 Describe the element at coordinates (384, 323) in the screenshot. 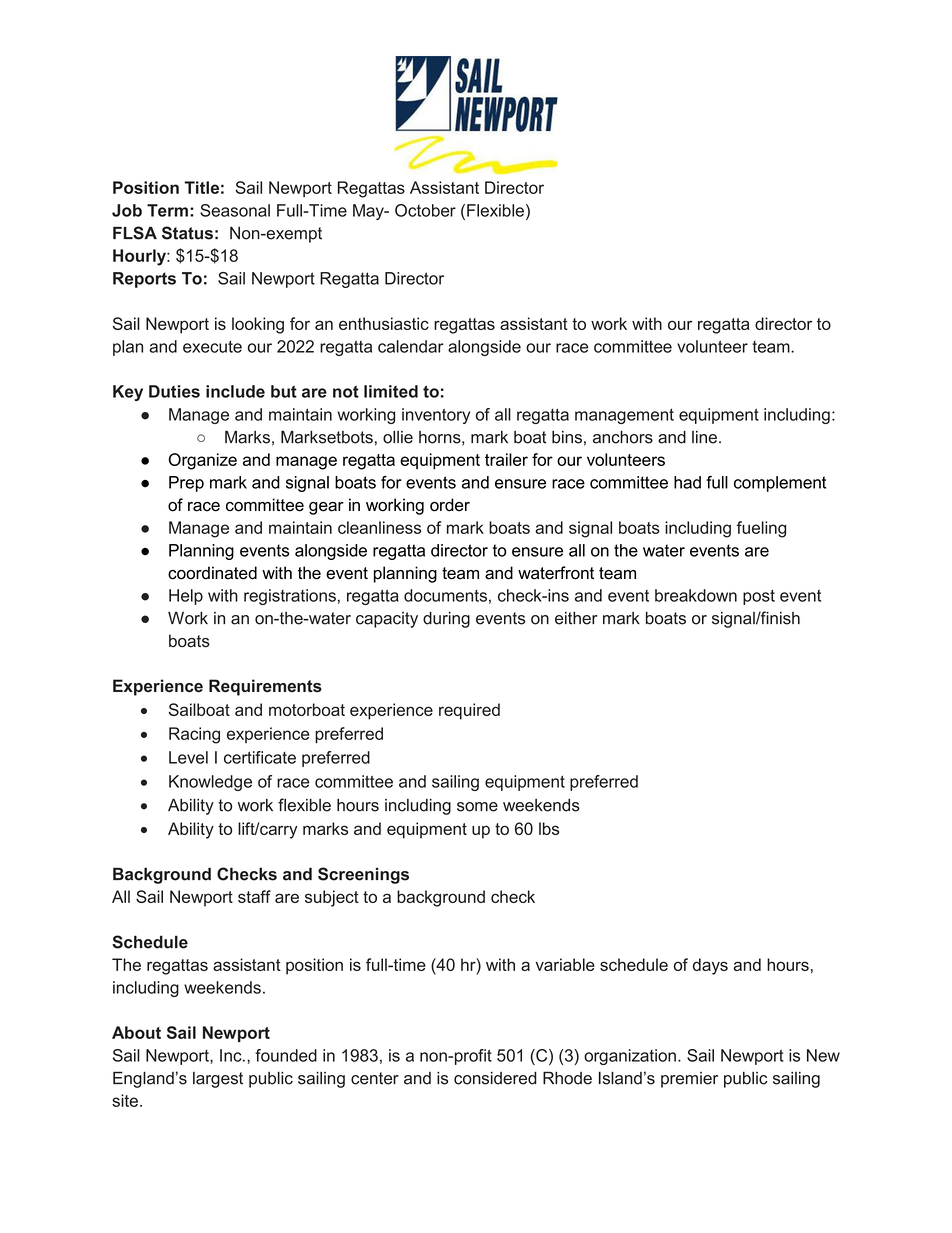

I see `enthusiastic` at that location.
